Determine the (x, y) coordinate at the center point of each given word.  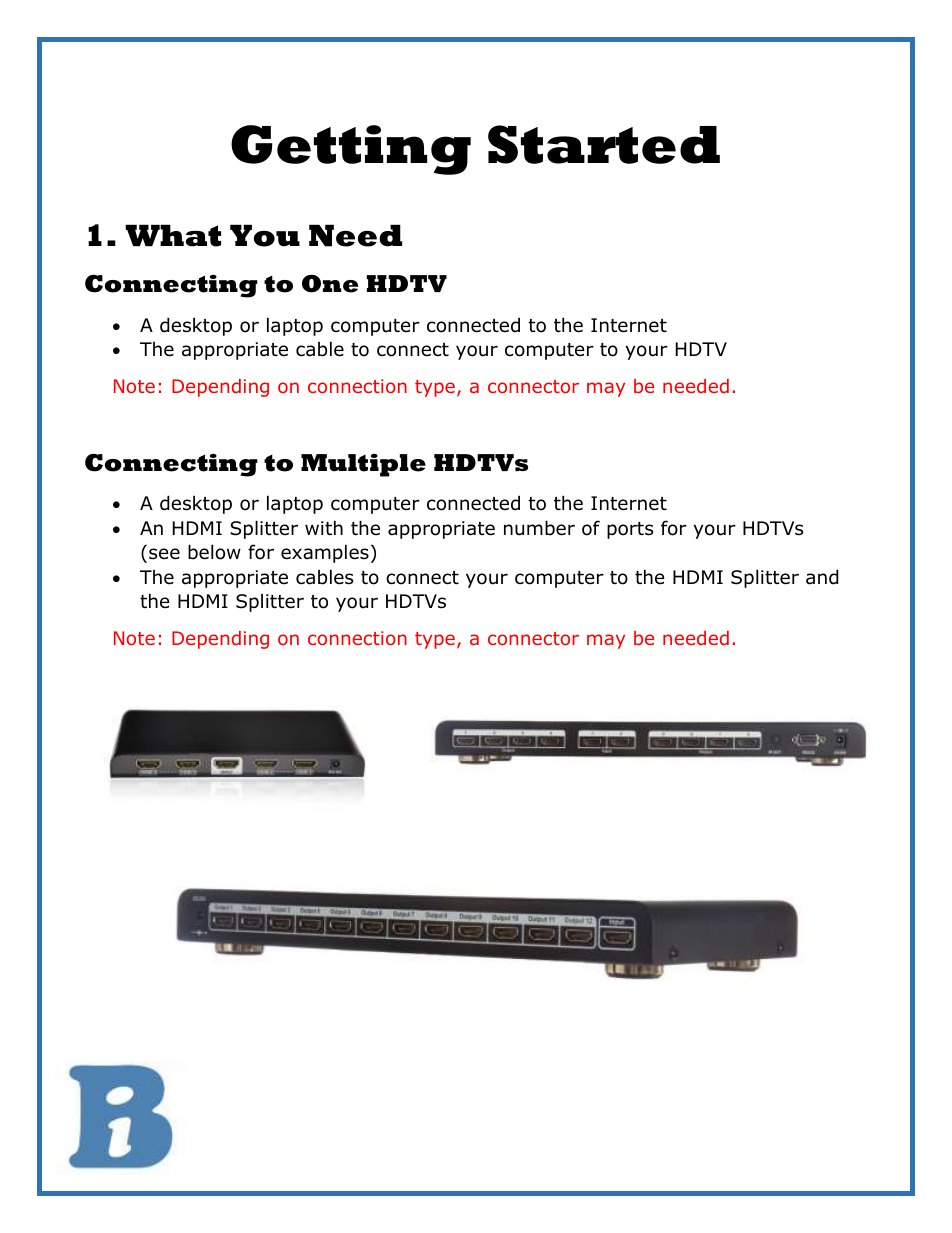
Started (604, 144)
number (539, 528)
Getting (351, 150)
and (822, 577)
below (214, 552)
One (330, 283)
